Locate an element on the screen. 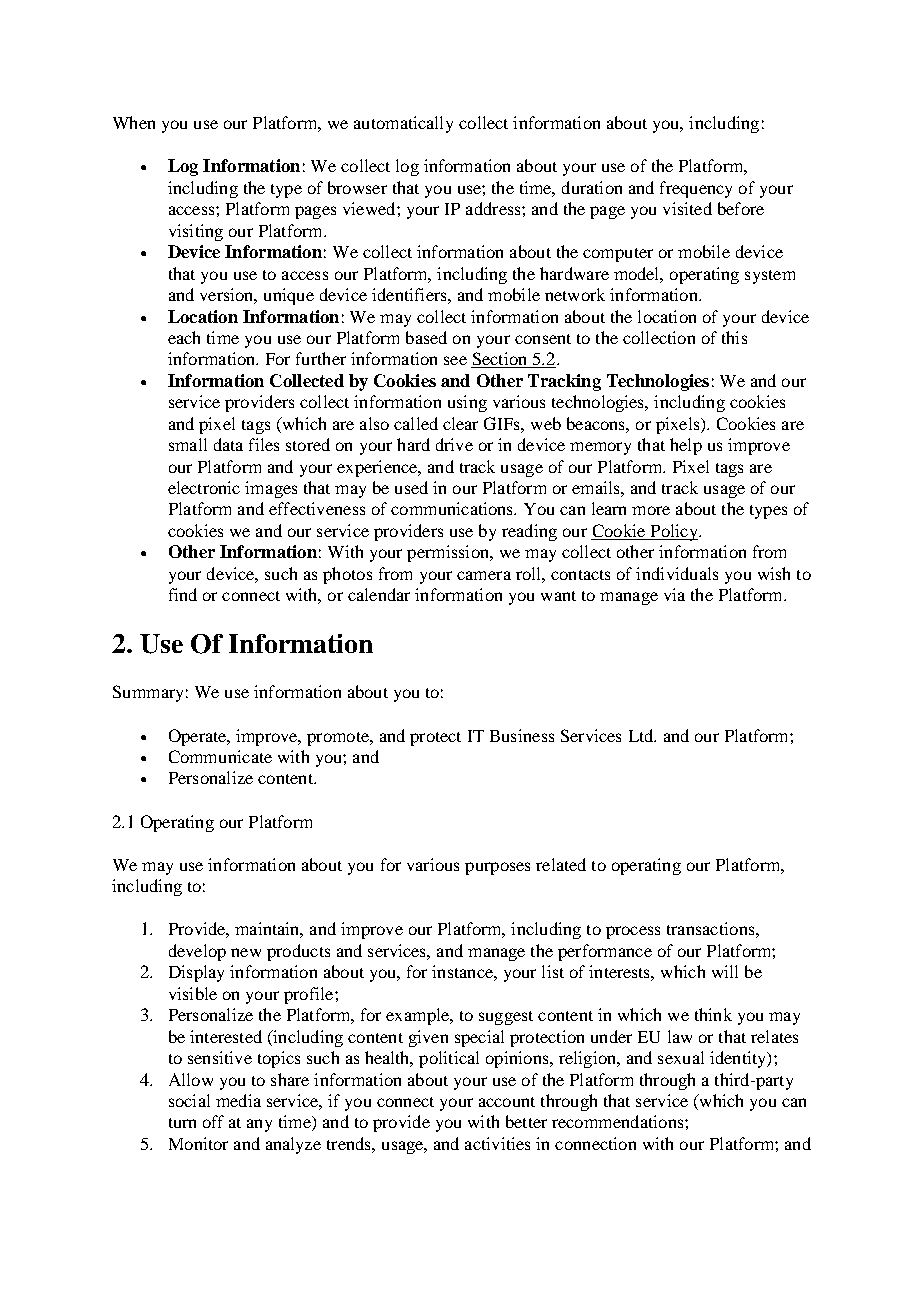 Image resolution: width=924 pixels, height=1308 pixels. help is located at coordinates (686, 446).
